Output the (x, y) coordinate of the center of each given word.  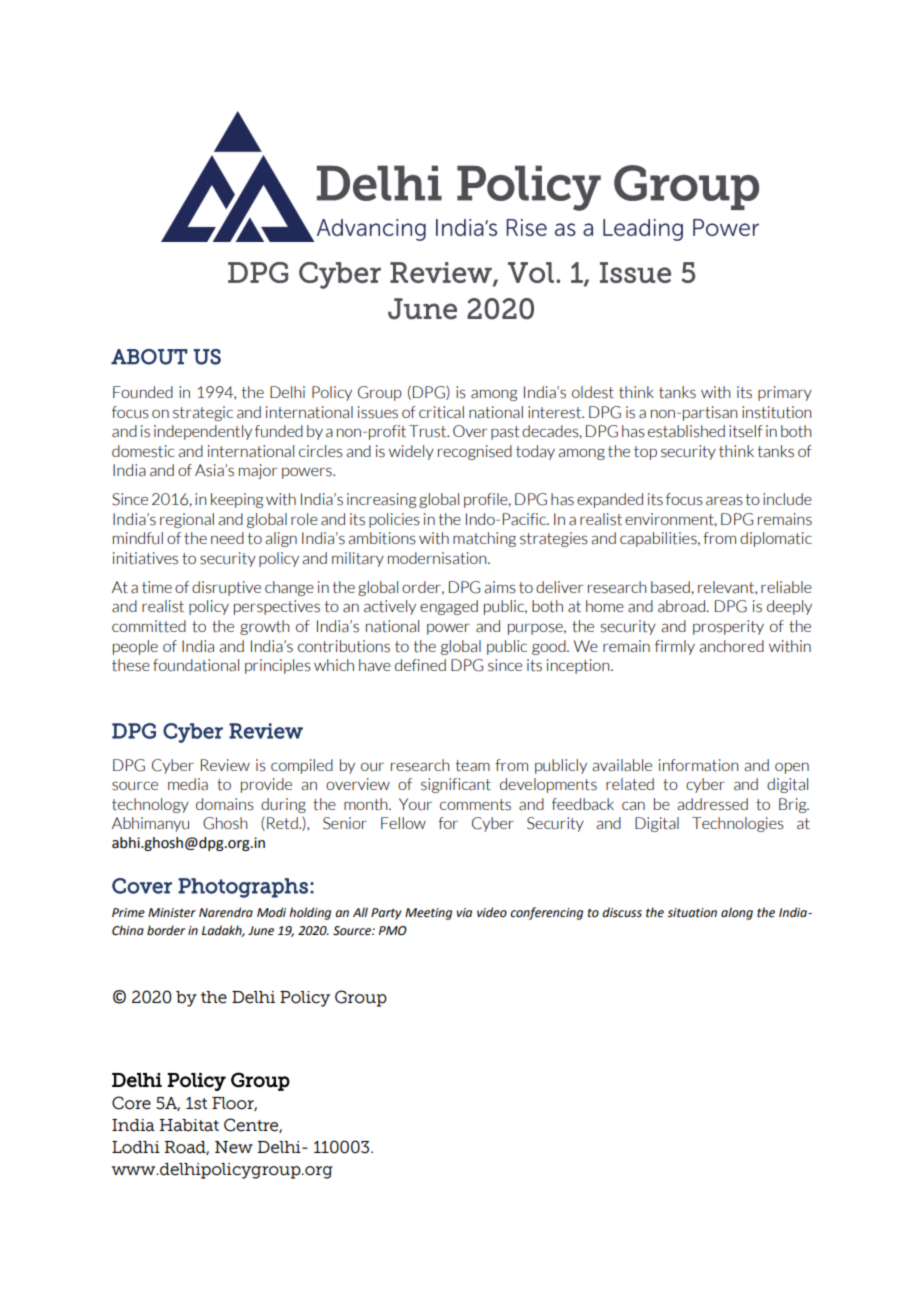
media (188, 784)
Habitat (189, 1125)
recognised (475, 452)
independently (203, 432)
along (737, 913)
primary (785, 393)
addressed (712, 804)
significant (456, 785)
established (686, 431)
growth (264, 627)
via (464, 912)
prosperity (728, 627)
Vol (531, 272)
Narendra (226, 912)
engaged (449, 607)
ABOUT (149, 357)
